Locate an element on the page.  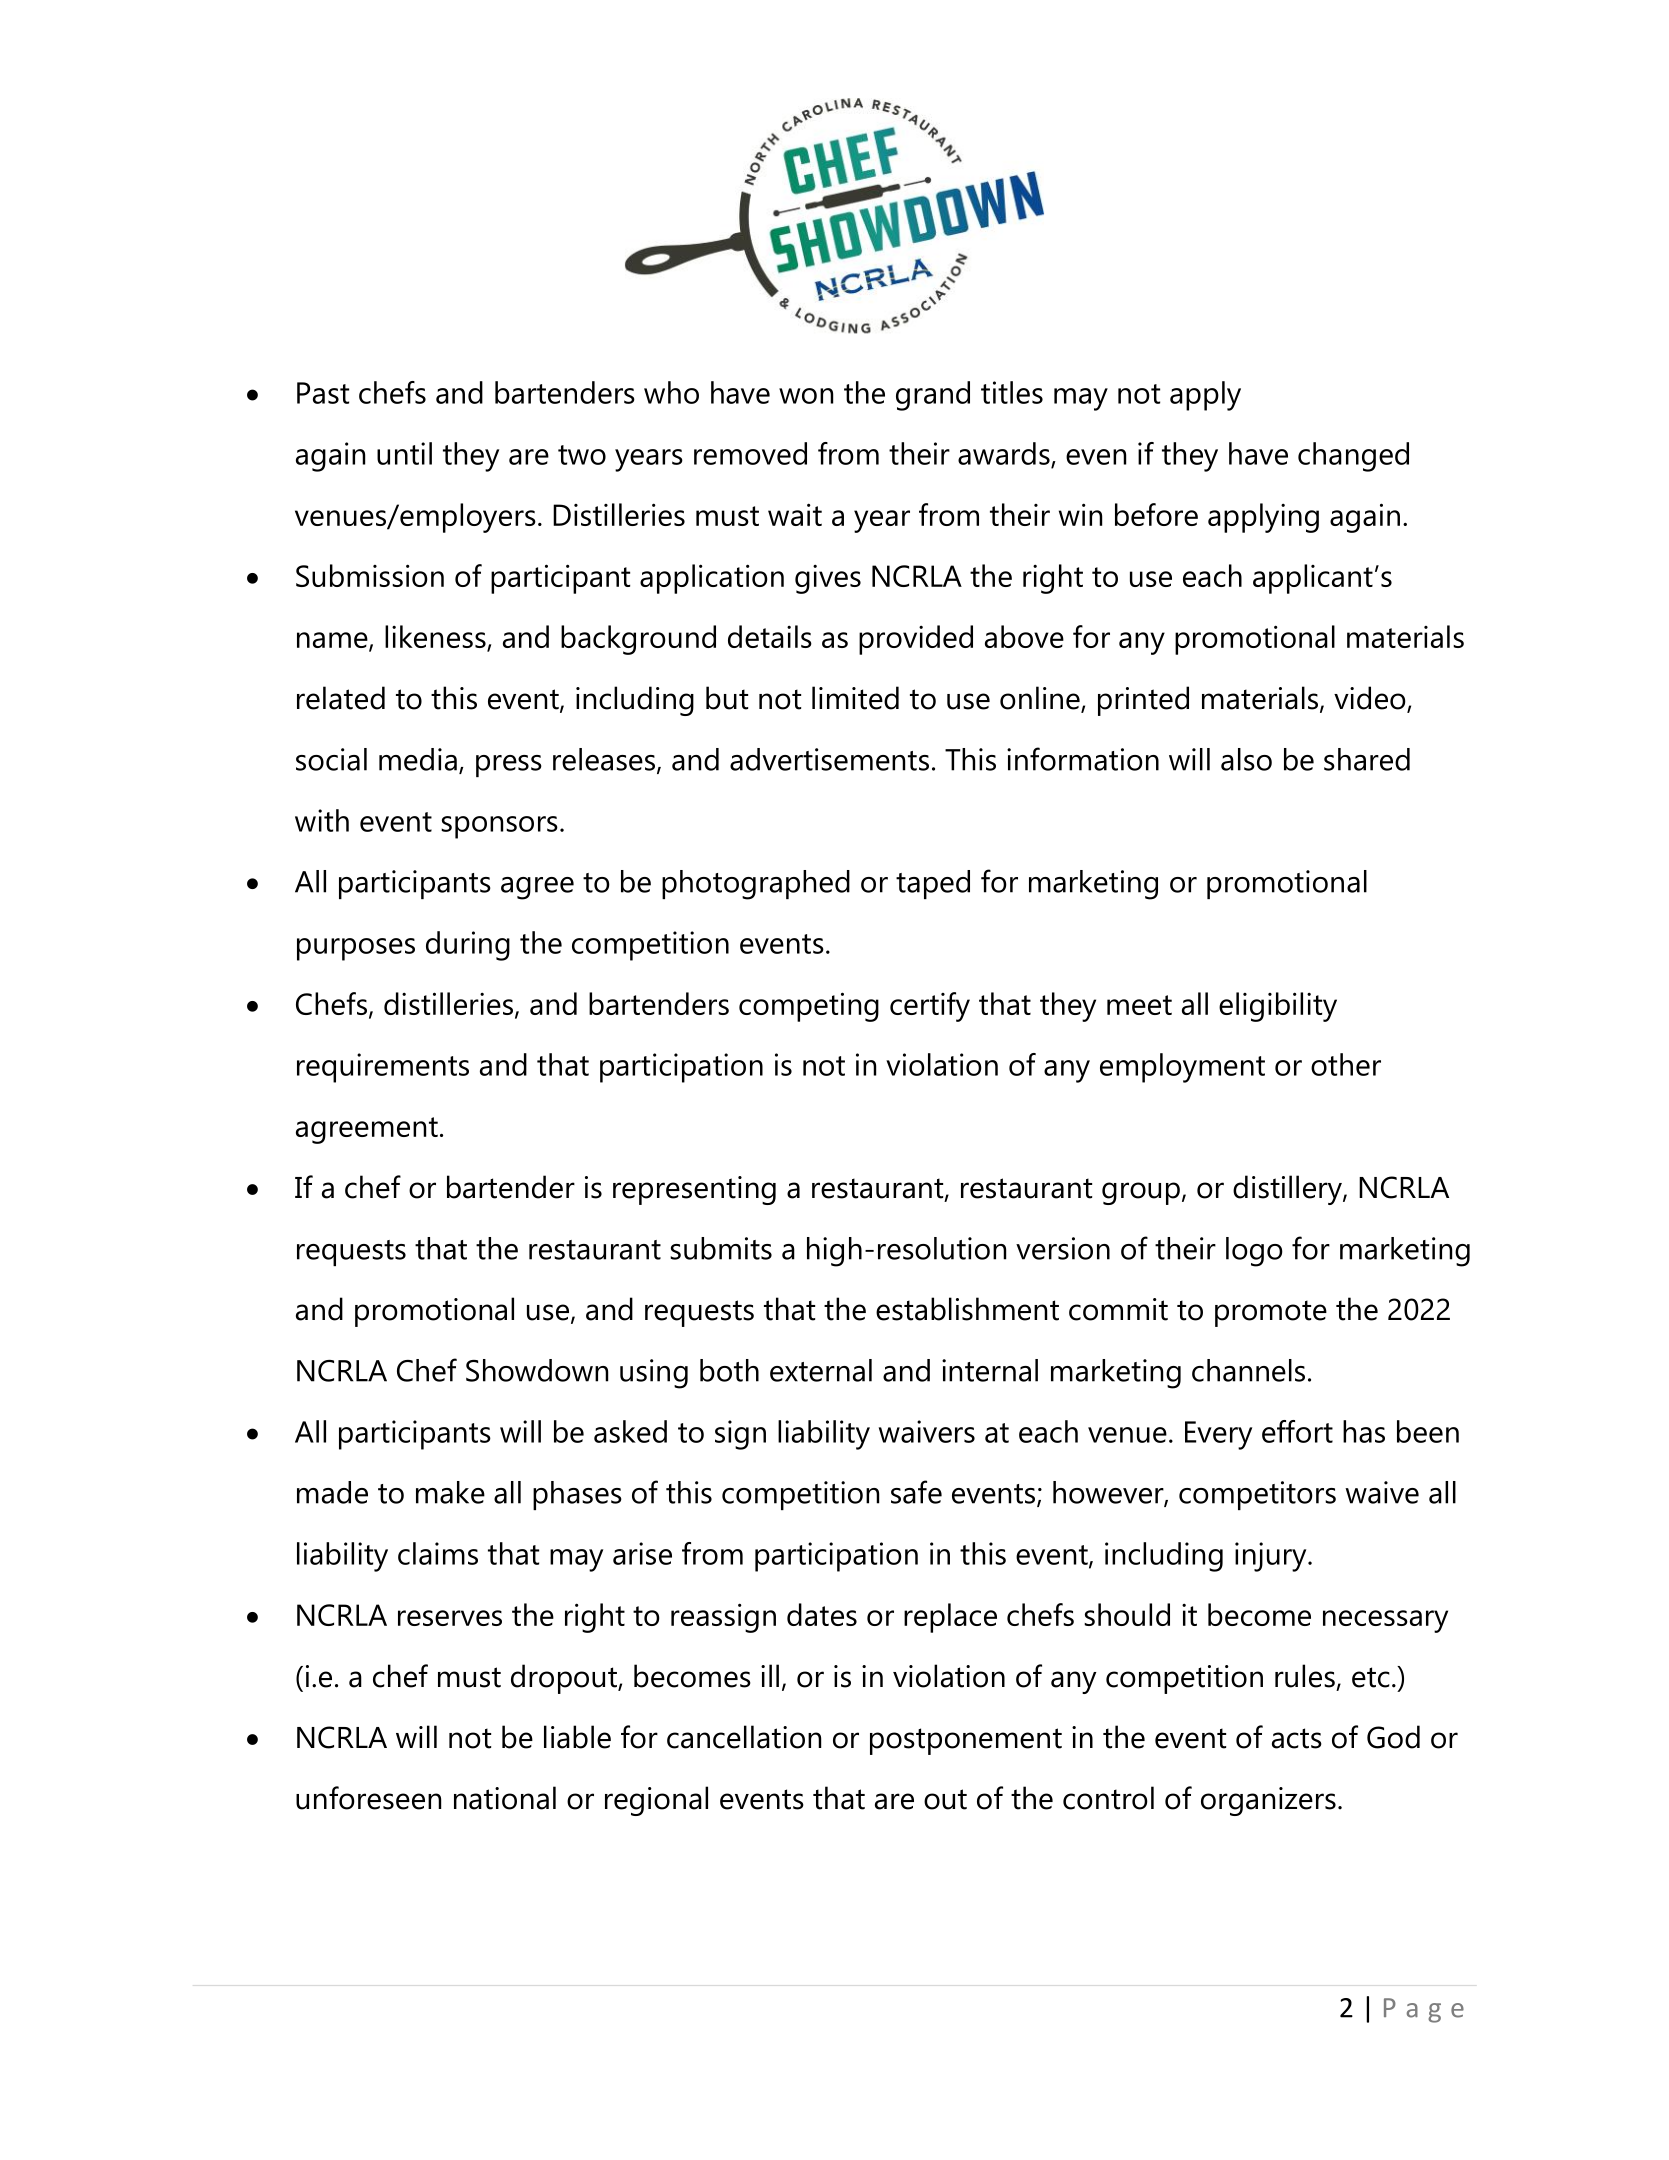
other is located at coordinates (1346, 1064).
